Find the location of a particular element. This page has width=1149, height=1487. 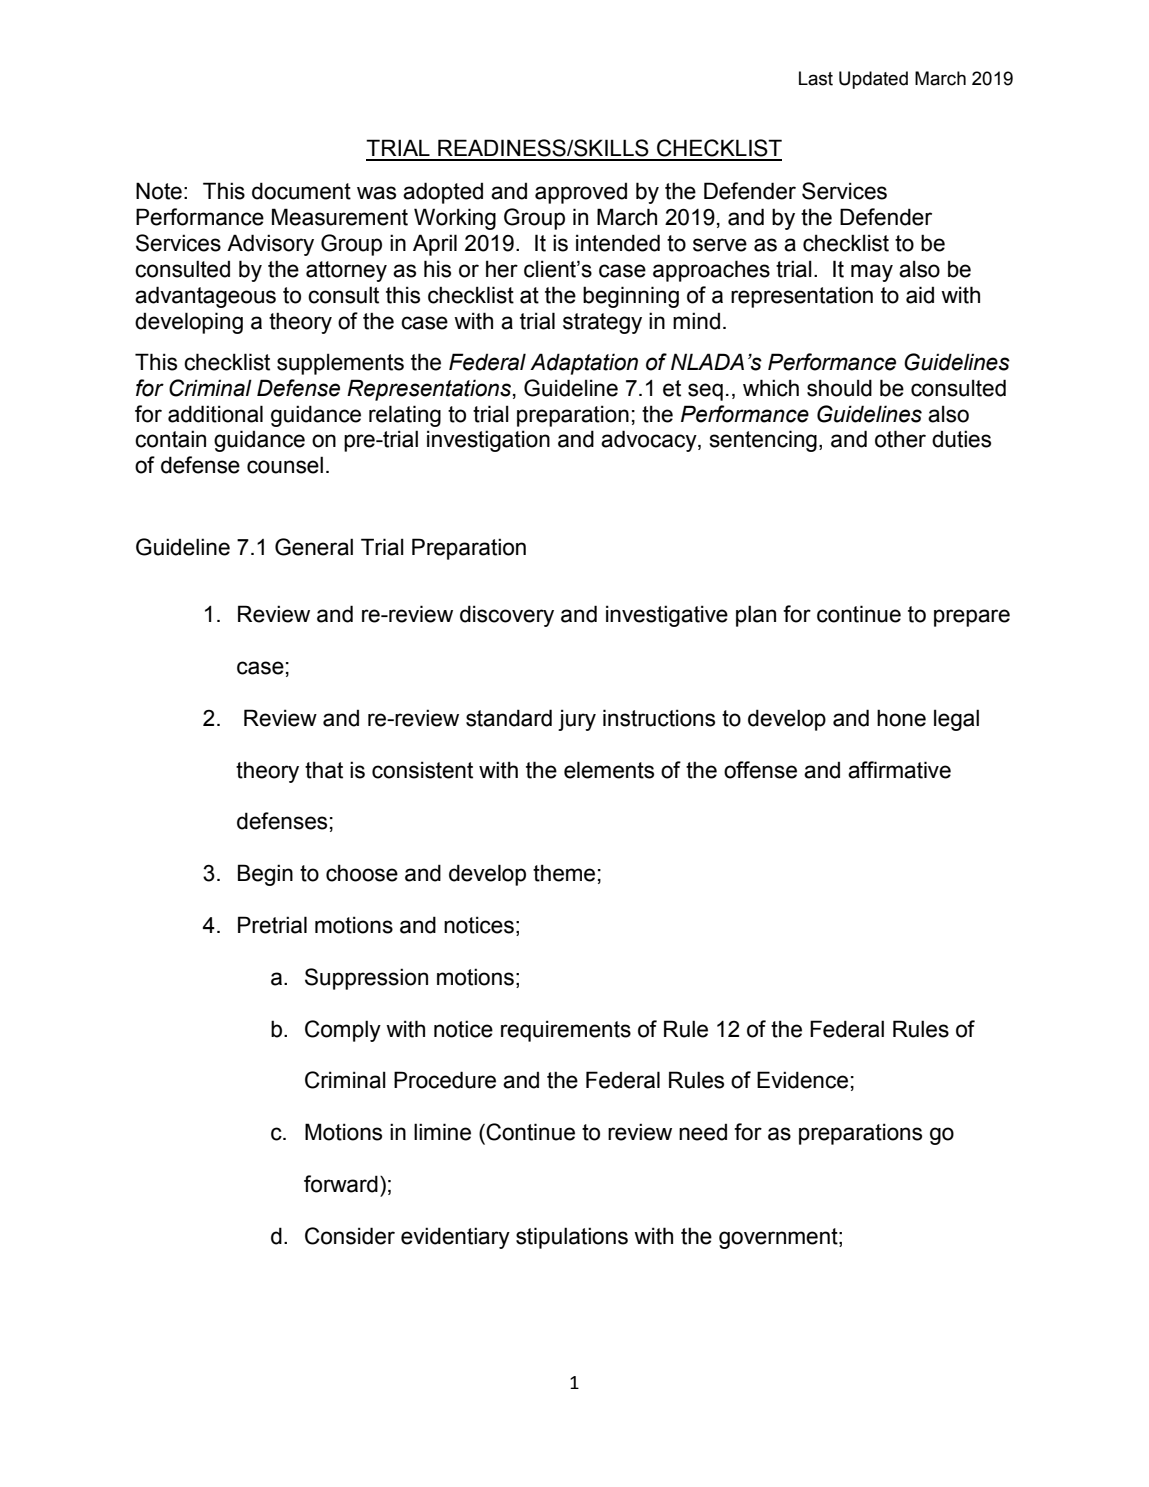

document is located at coordinates (301, 191).
